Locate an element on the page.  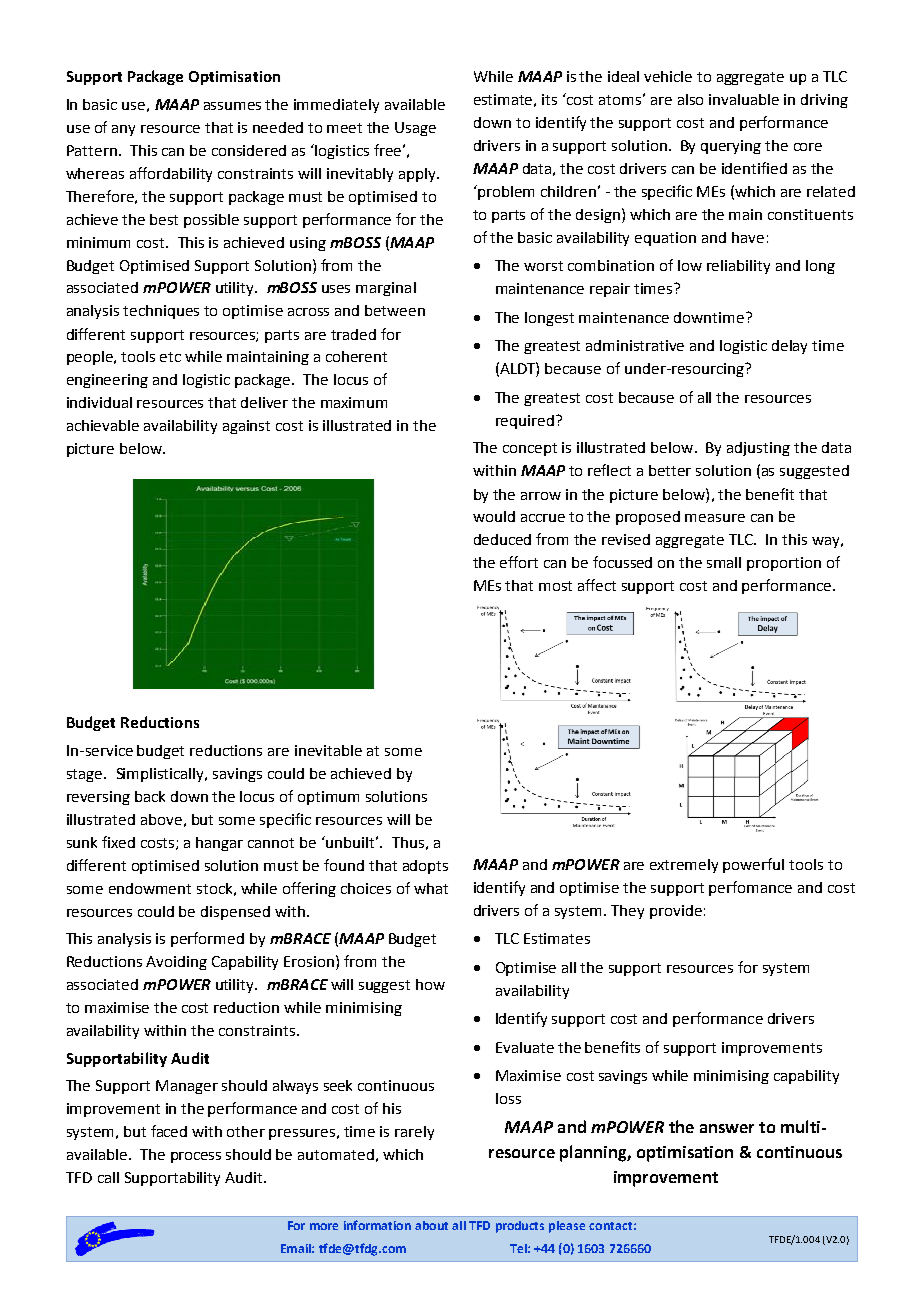
any is located at coordinates (123, 130).
